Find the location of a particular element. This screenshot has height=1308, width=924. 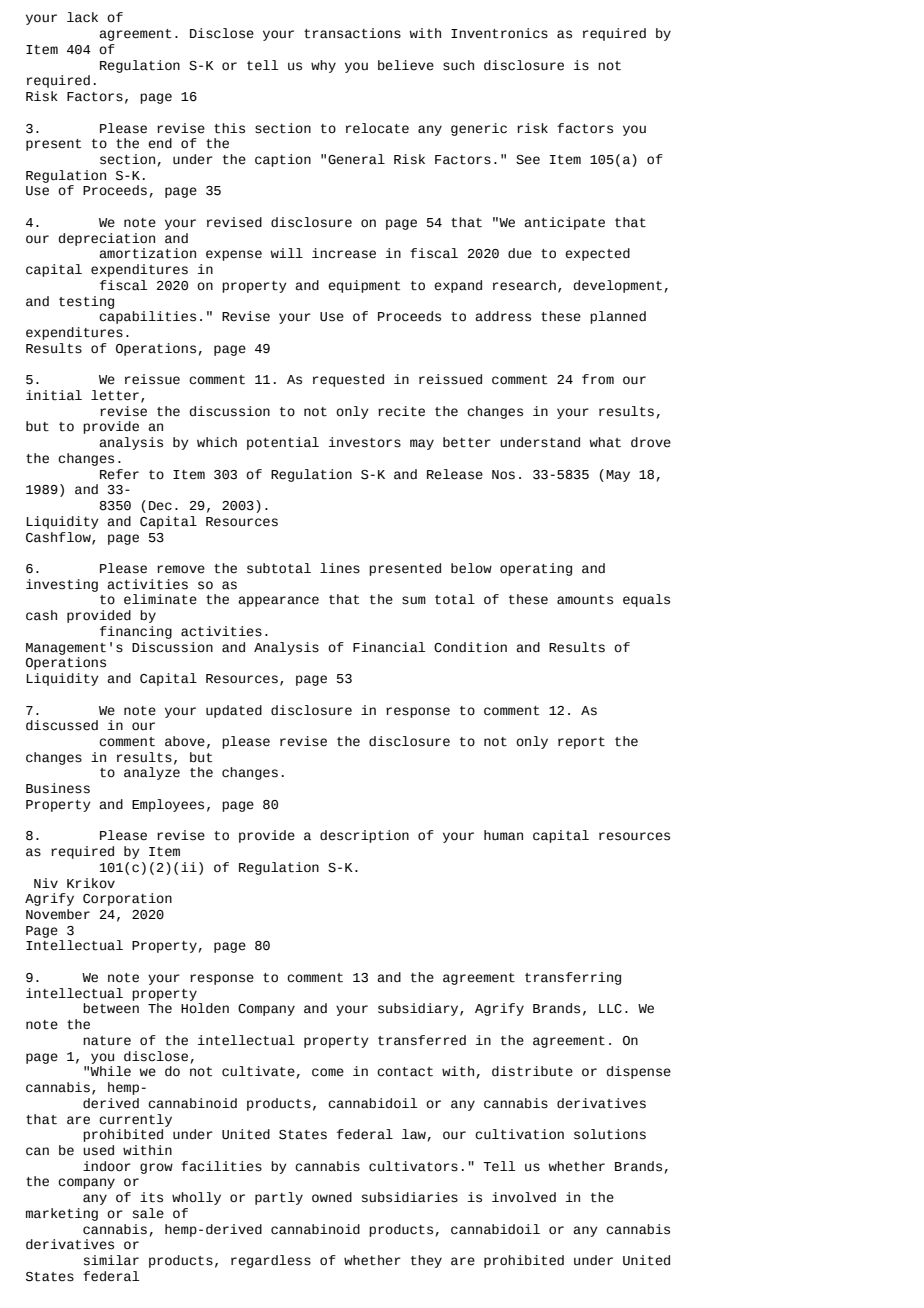

See is located at coordinates (528, 160).
